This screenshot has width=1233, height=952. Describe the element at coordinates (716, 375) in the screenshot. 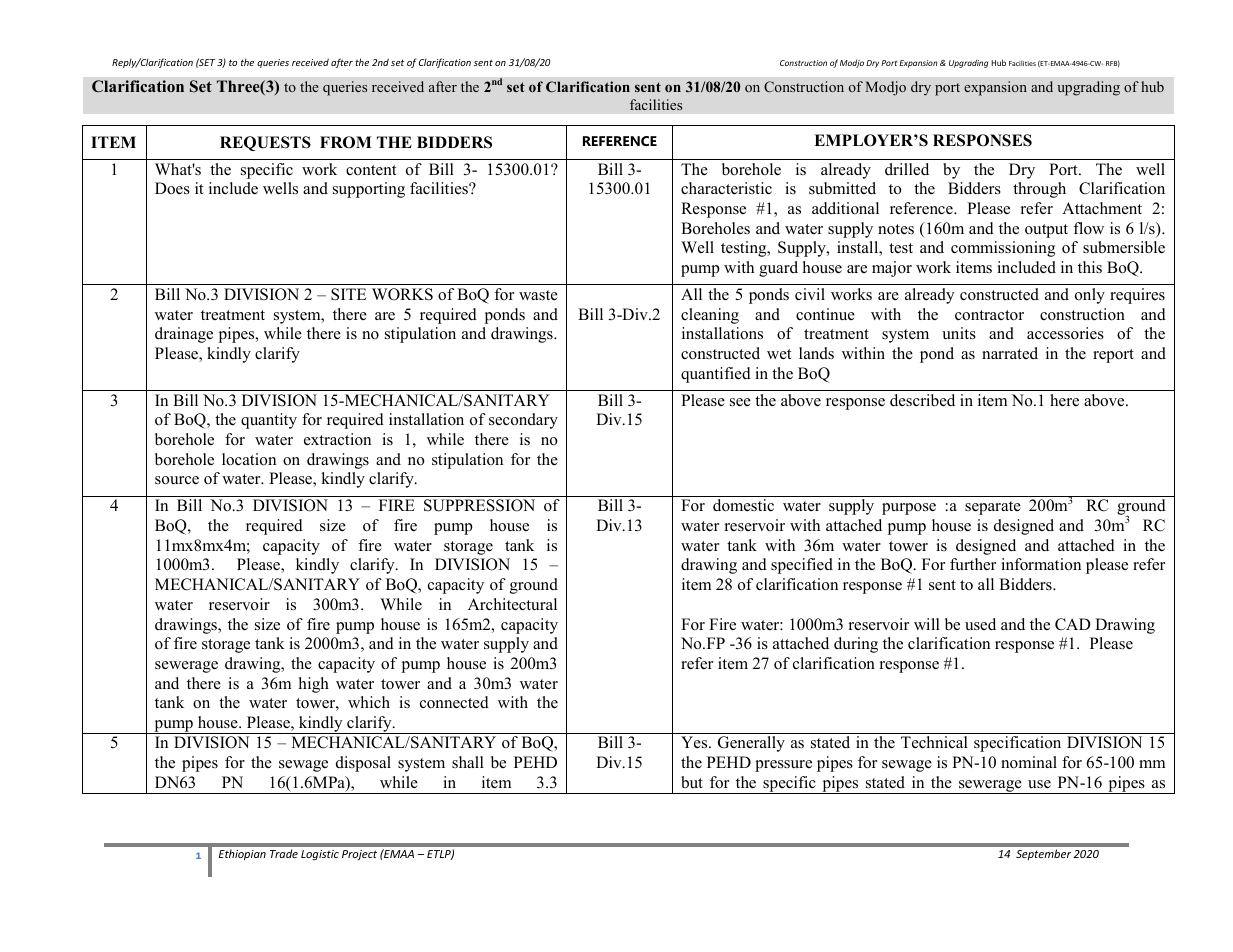

I see `quantified` at that location.
